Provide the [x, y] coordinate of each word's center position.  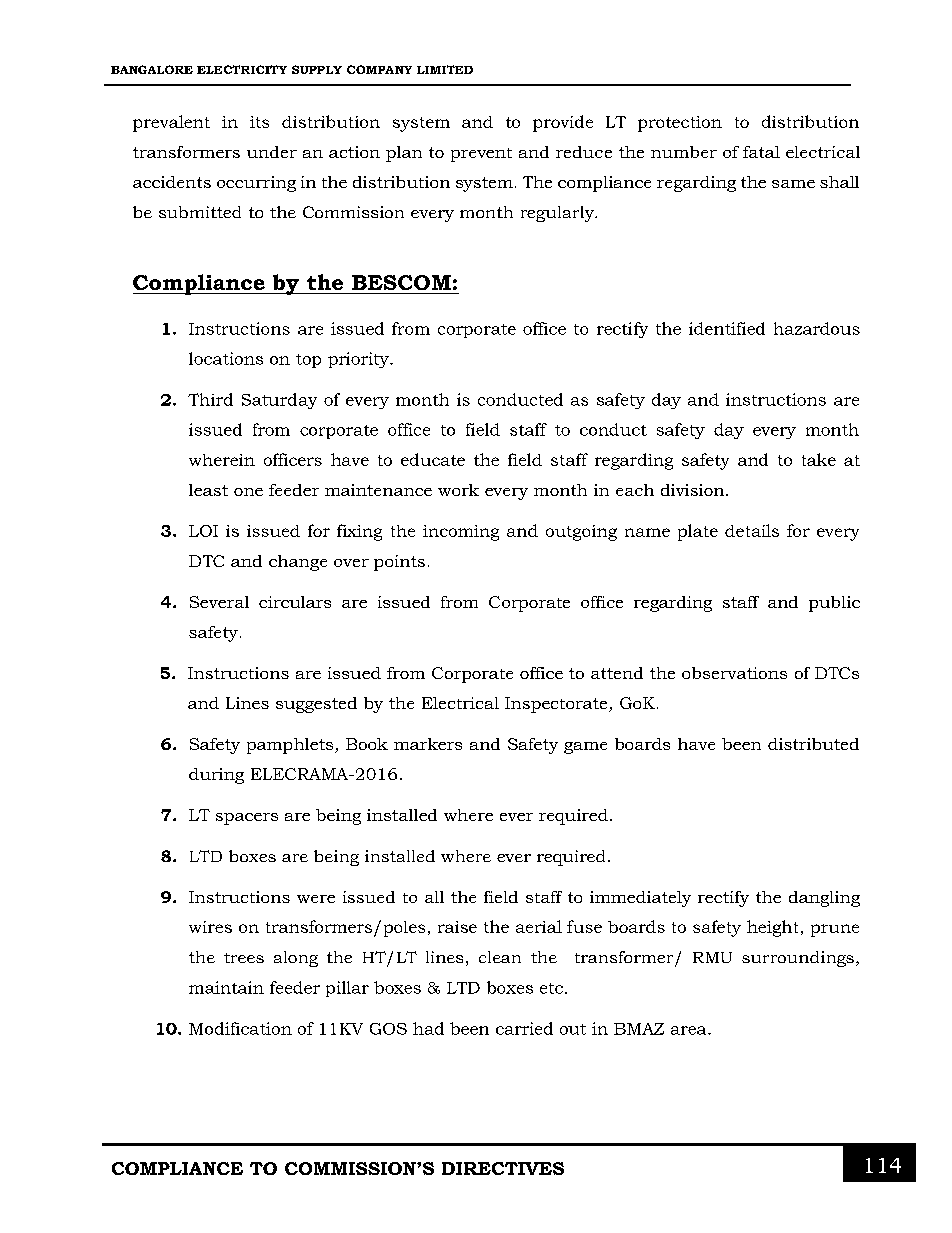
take [819, 459]
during [216, 776]
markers [428, 744]
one [248, 492]
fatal [761, 152]
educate [433, 459]
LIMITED [445, 69]
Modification [240, 1028]
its [259, 122]
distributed [813, 744]
